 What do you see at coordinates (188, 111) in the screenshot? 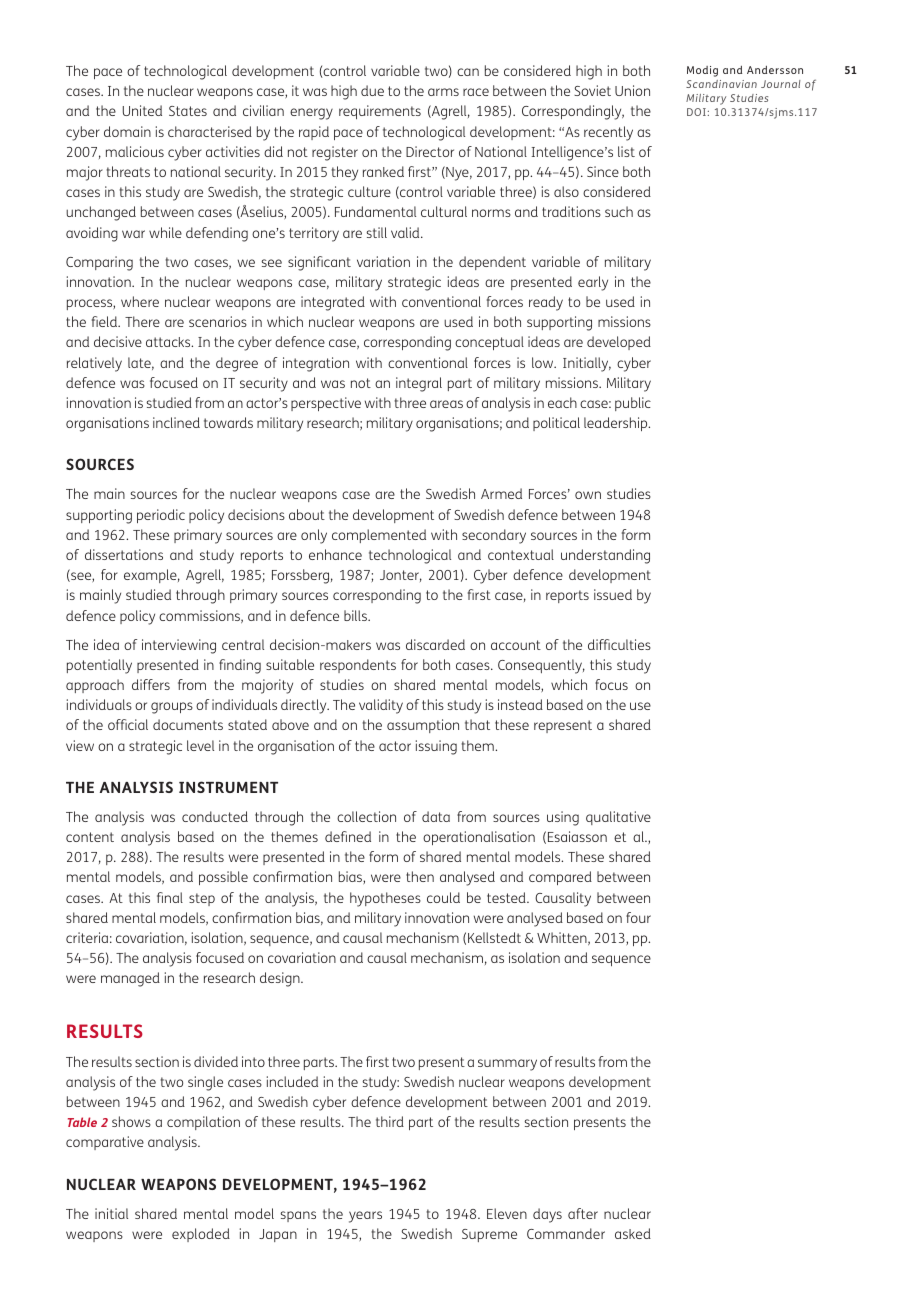
I see `States` at bounding box center [188, 111].
